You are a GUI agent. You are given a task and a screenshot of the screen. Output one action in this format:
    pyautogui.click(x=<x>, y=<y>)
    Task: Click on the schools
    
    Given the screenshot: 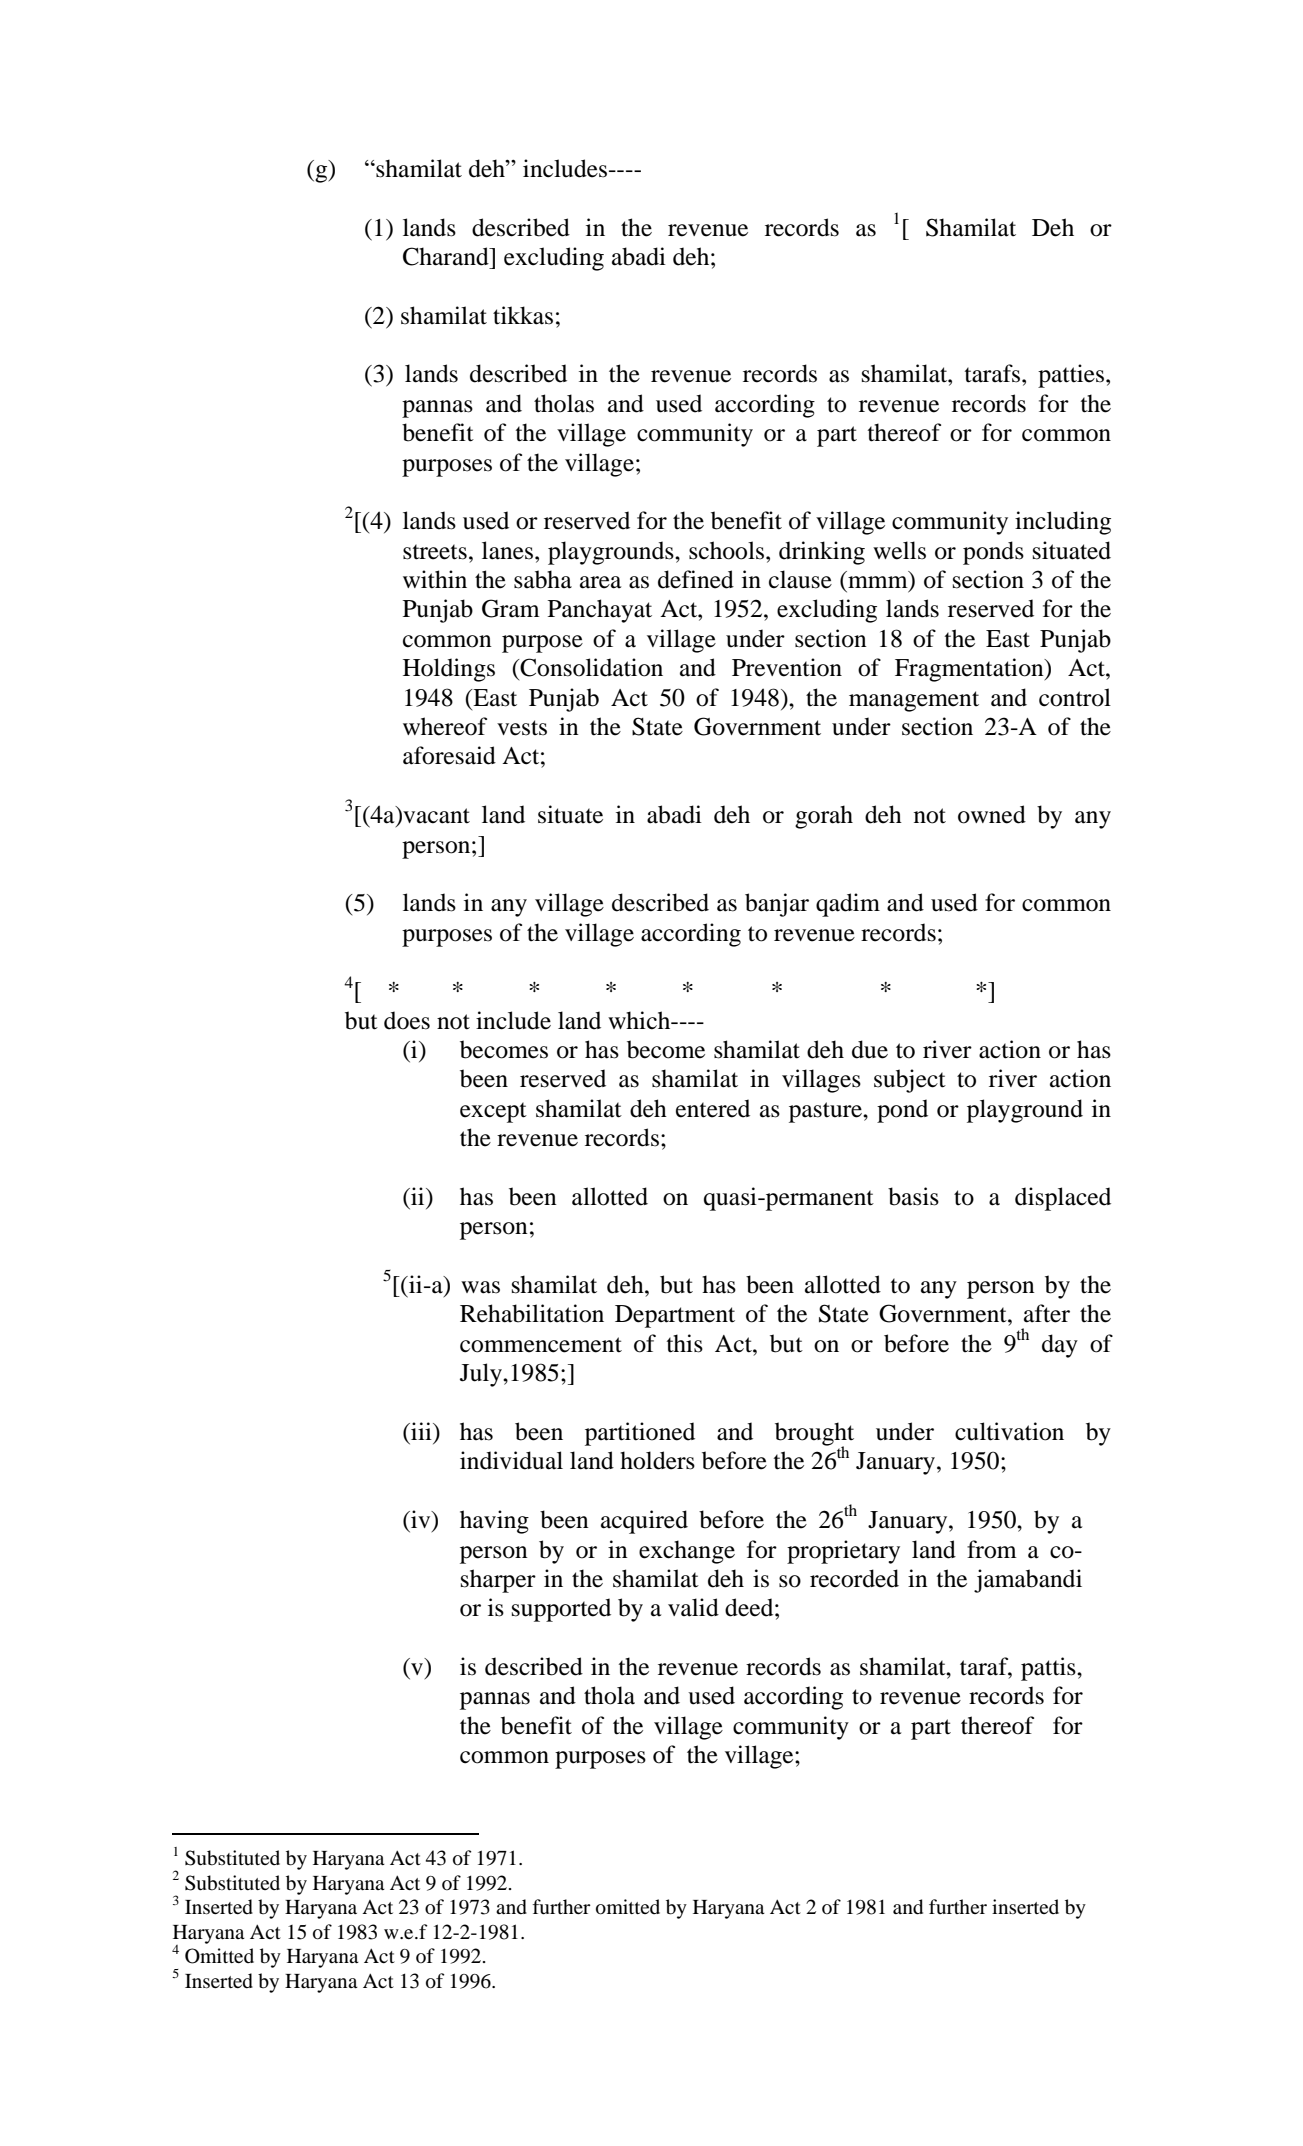 What is the action you would take?
    pyautogui.click(x=726, y=550)
